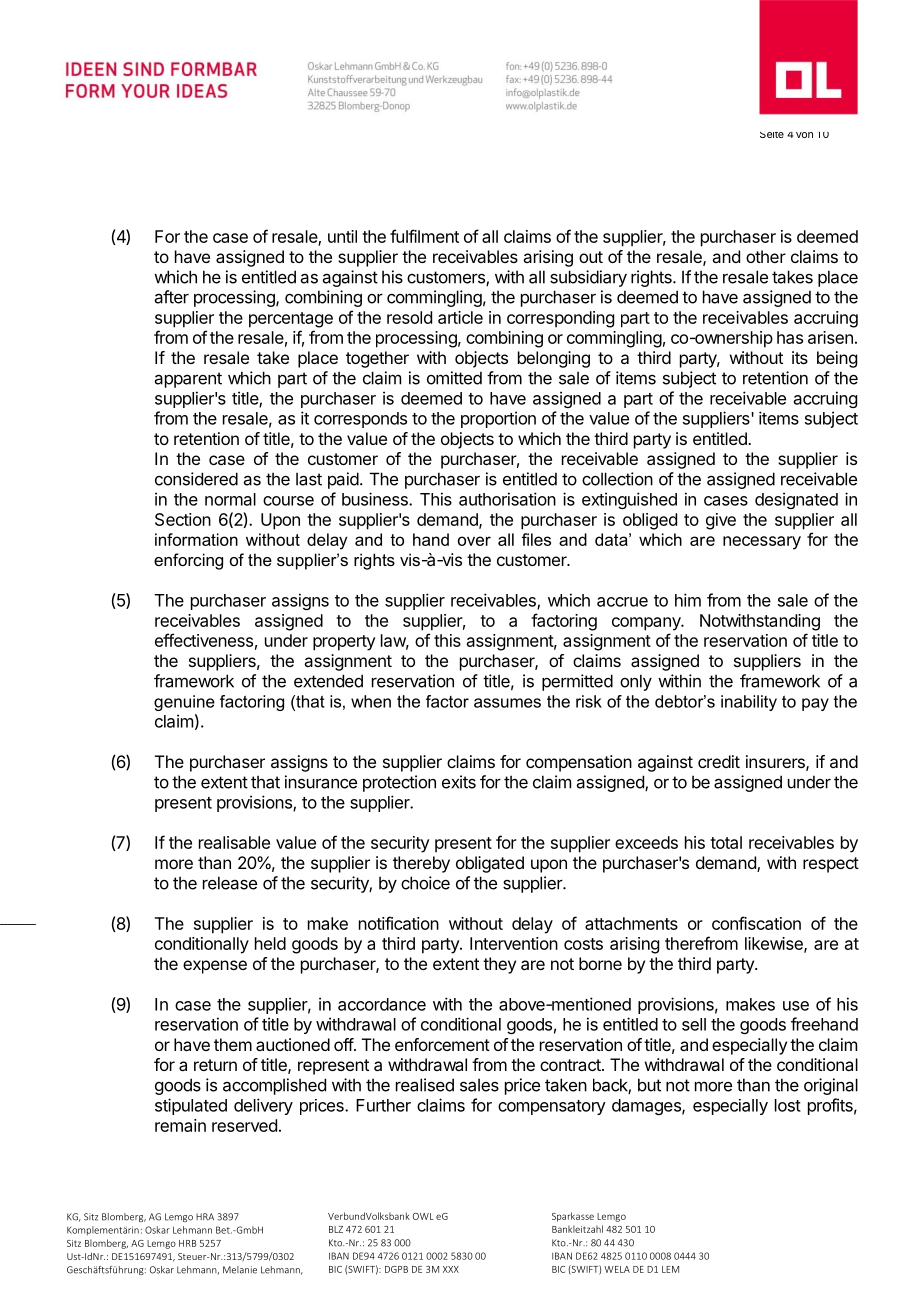  I want to click on proportion, so click(498, 419).
